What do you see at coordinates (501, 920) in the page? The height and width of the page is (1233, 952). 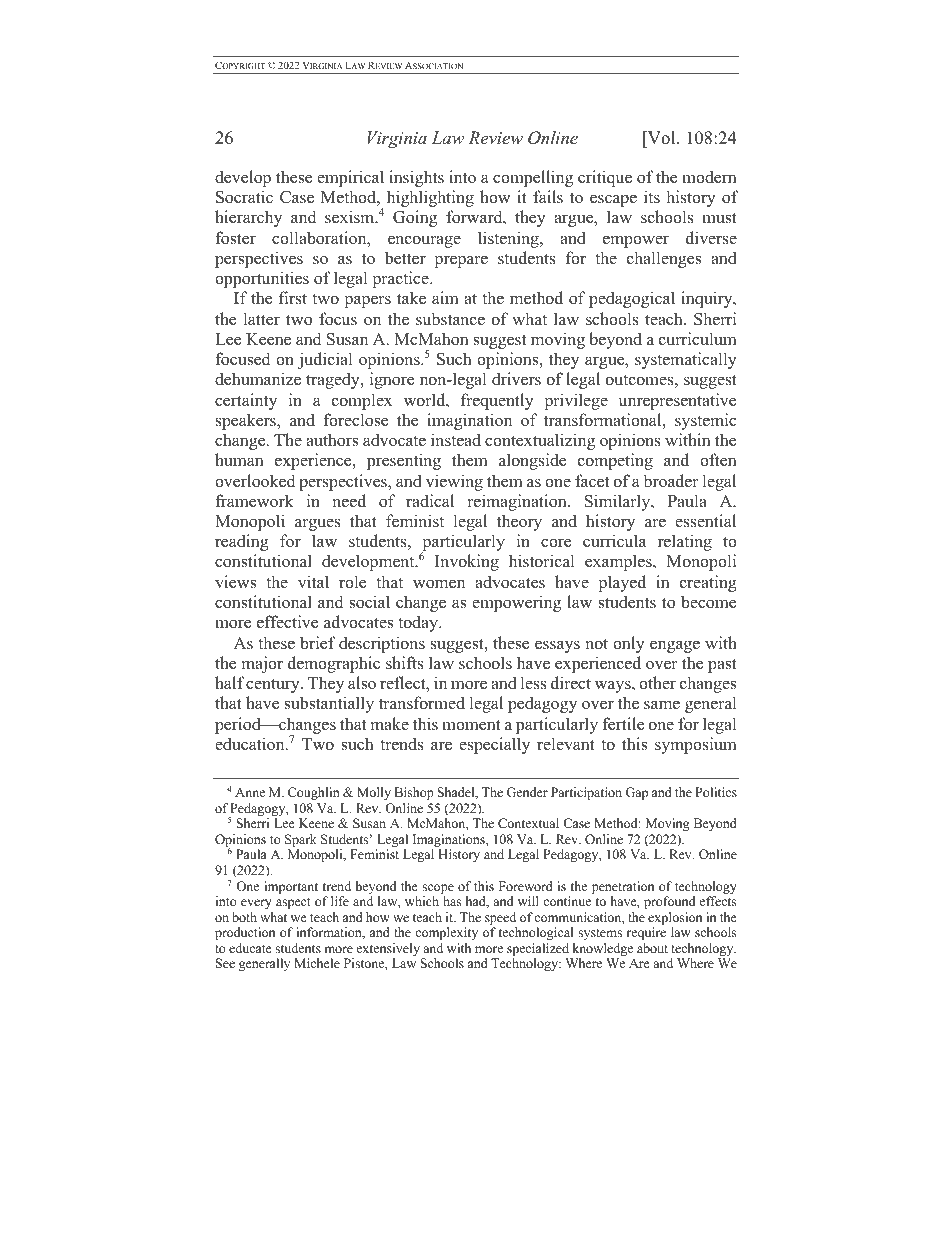 I see `speed` at bounding box center [501, 920].
